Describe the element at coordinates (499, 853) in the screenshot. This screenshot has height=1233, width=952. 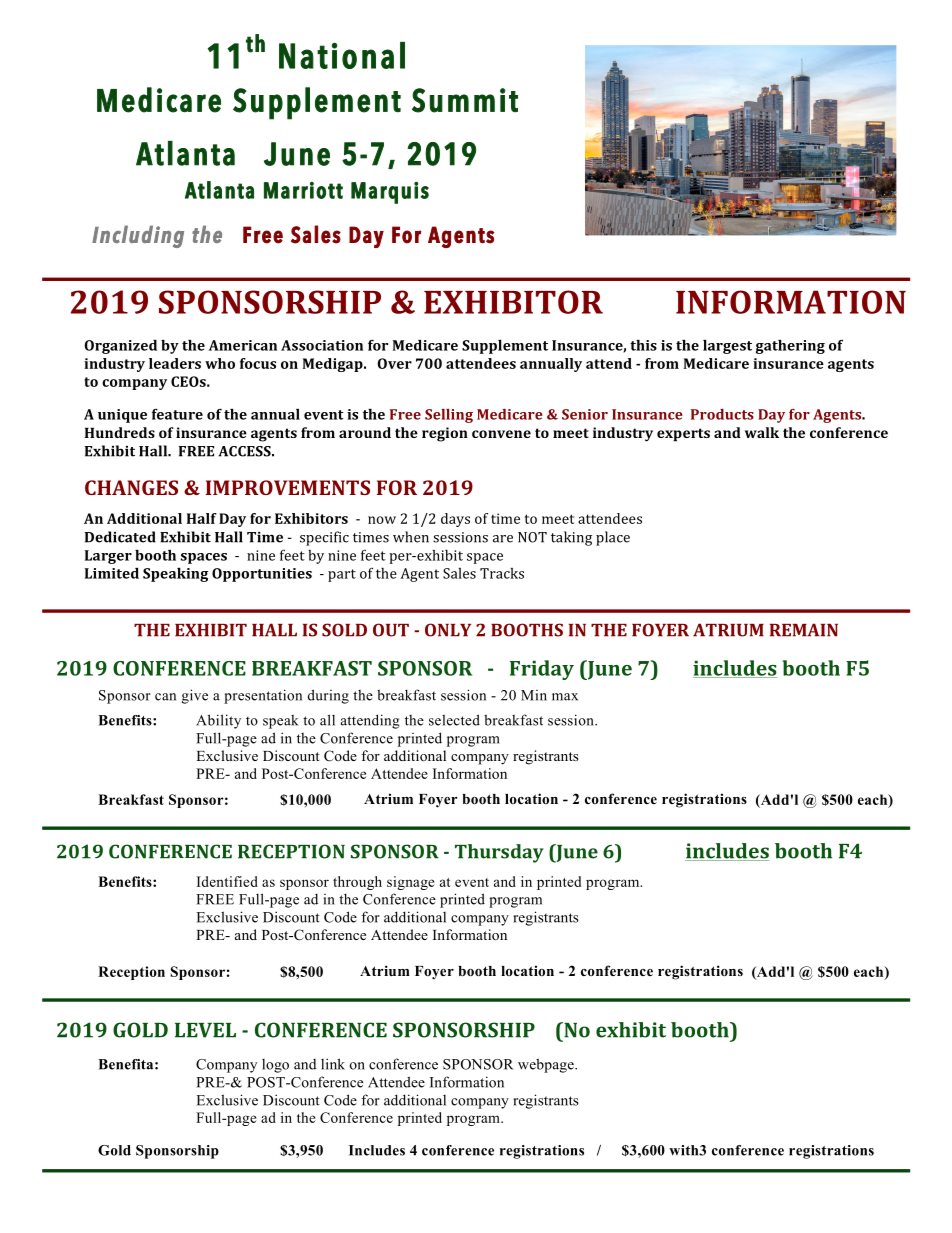
I see `Thursday` at that location.
